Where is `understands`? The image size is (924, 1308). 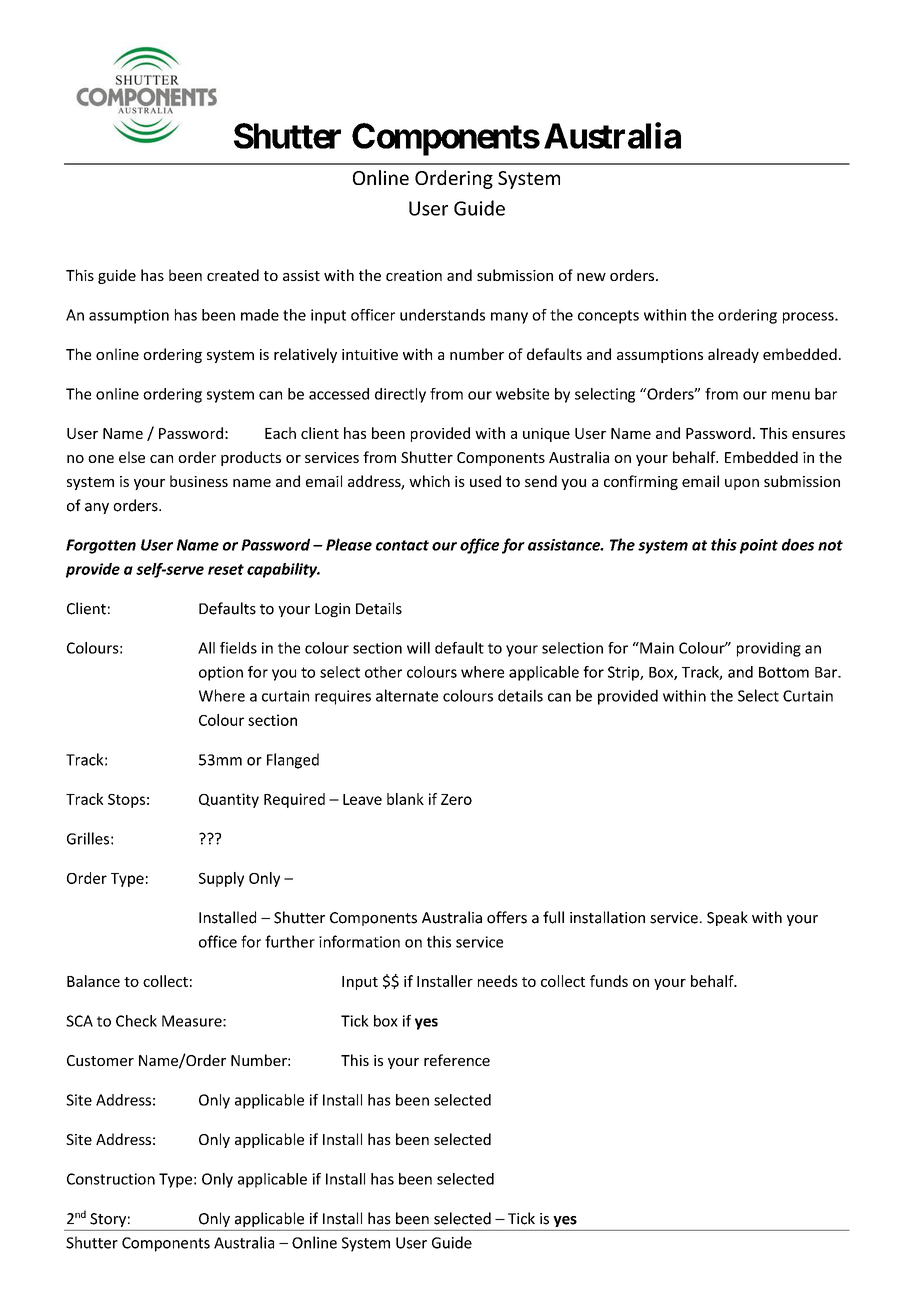
understands is located at coordinates (442, 315).
